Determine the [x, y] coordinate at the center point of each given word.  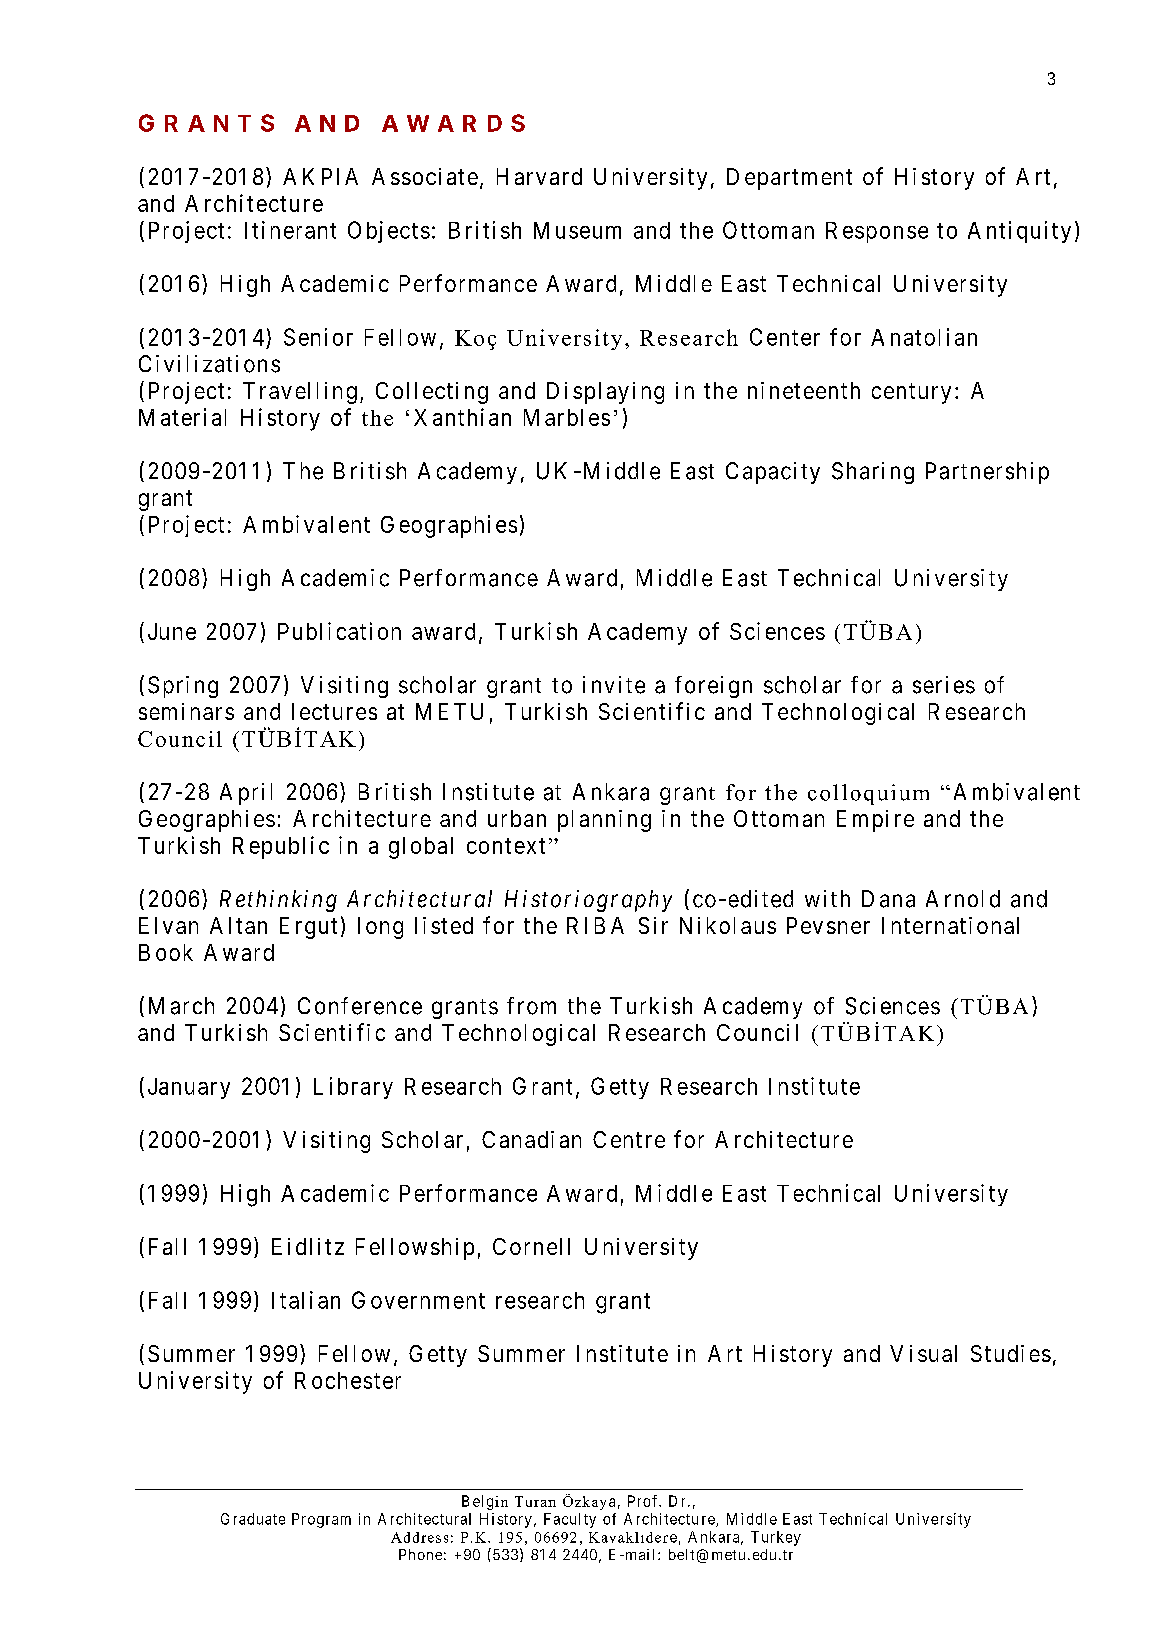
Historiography [588, 901]
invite [614, 685]
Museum [577, 230]
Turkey [776, 1538]
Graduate [253, 1519]
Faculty [570, 1520]
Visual [923, 1353]
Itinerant [290, 230]
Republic [281, 847]
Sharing [873, 473]
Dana [888, 899]
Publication [339, 631]
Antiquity [1019, 232]
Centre [629, 1139]
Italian [306, 1300]
